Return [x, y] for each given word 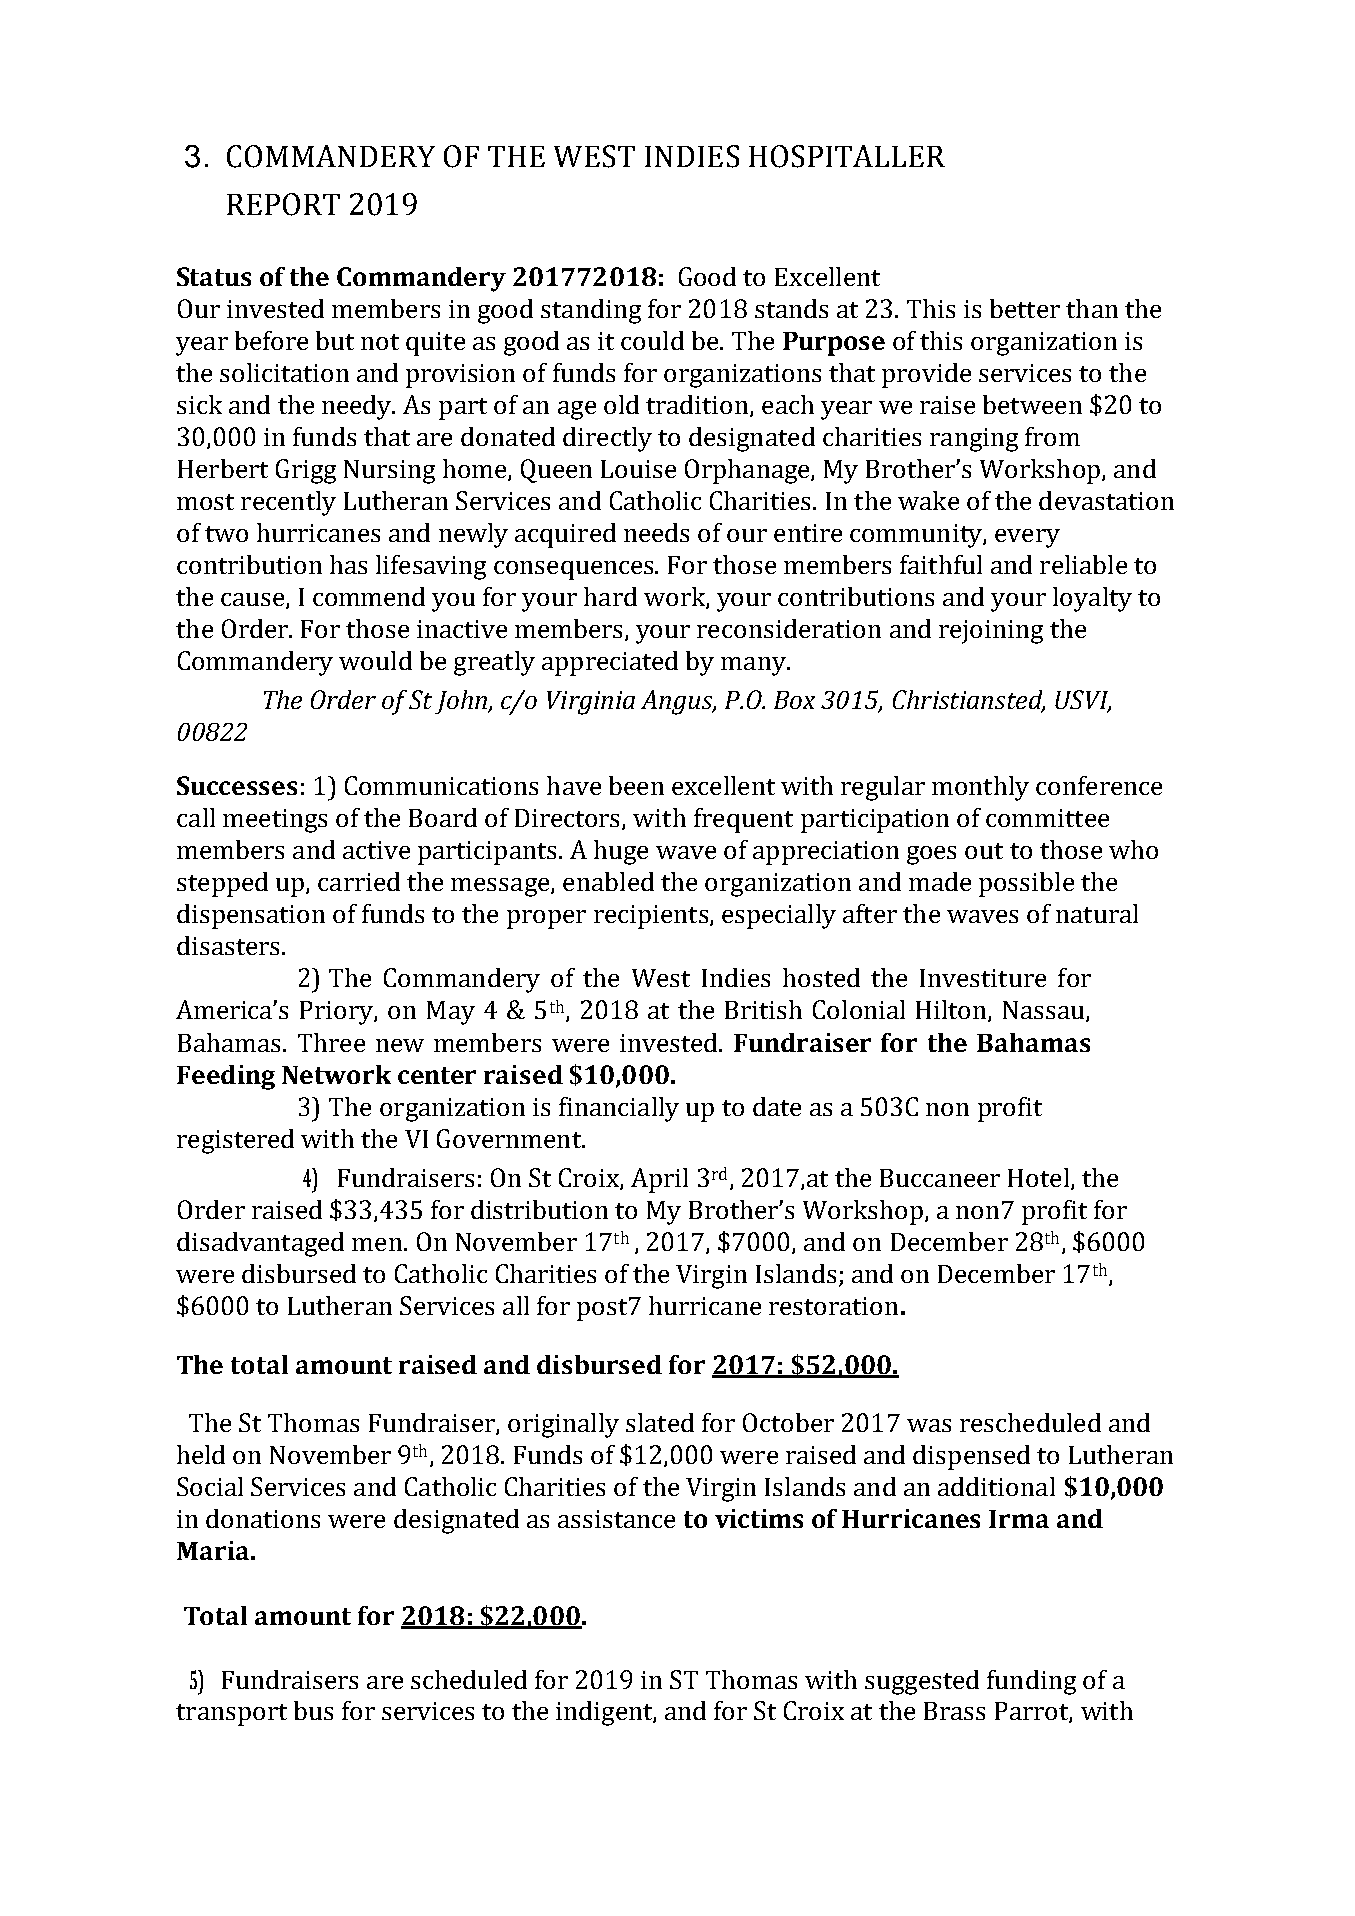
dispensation [251, 916]
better [1025, 308]
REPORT [283, 204]
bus [313, 1710]
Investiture [983, 978]
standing [591, 311]
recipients [652, 917]
